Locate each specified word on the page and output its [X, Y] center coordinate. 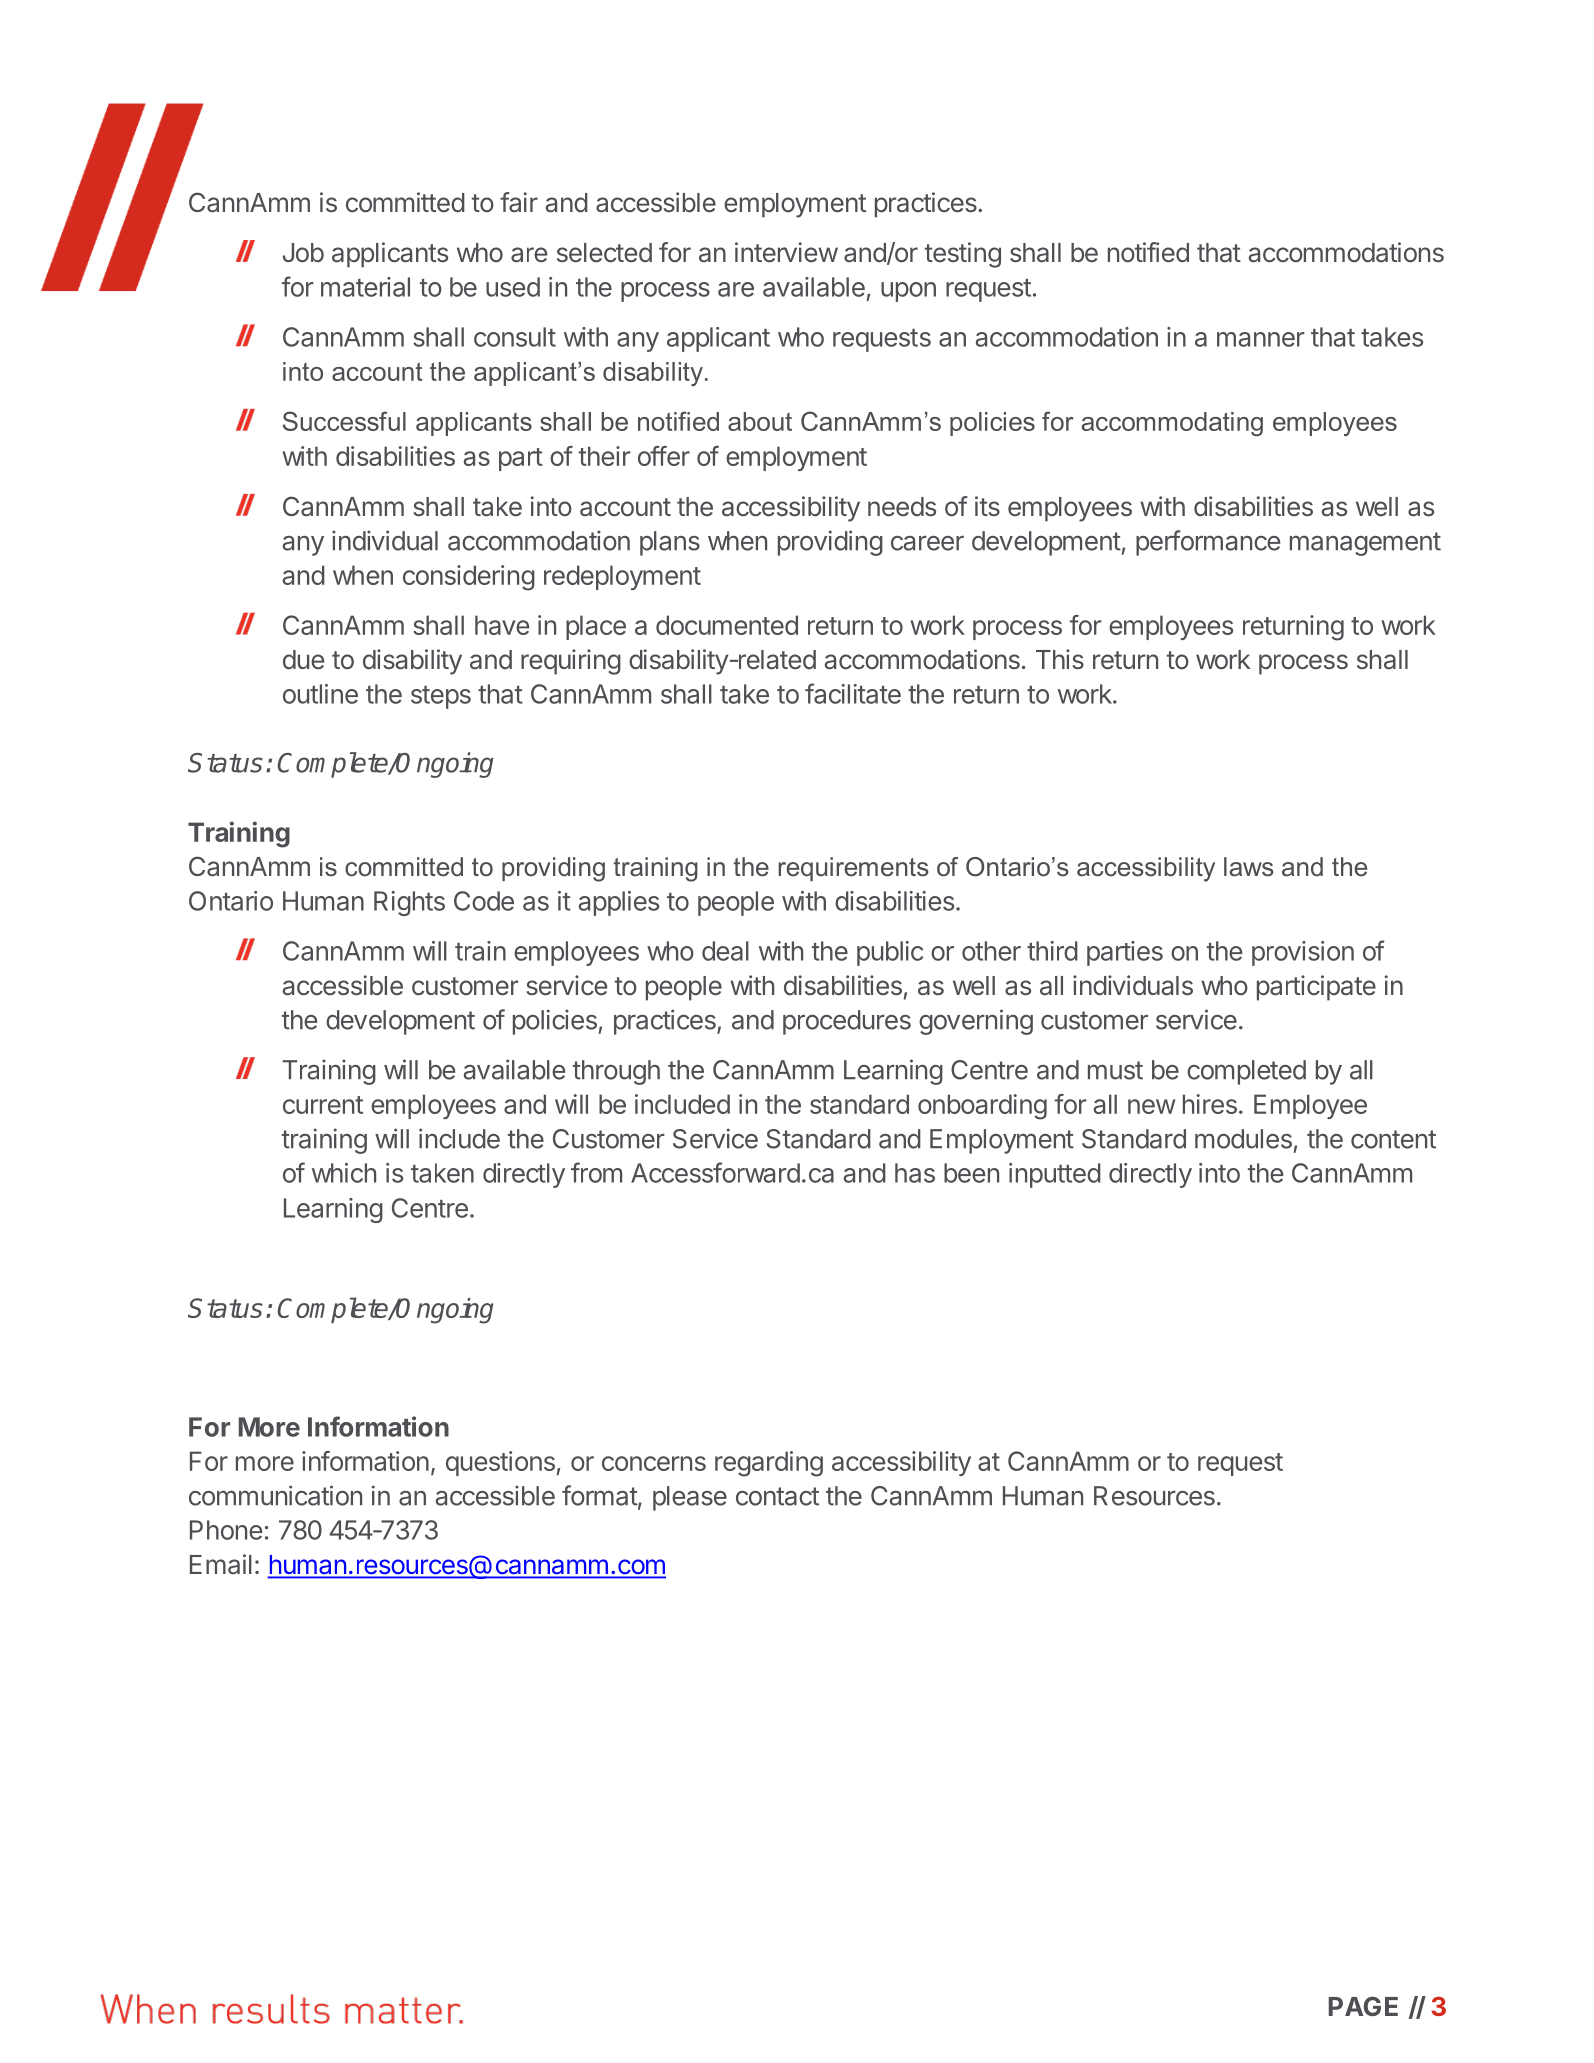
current [323, 1105]
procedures [847, 1022]
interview [786, 252]
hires [1210, 1104]
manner [1261, 339]
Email [221, 1564]
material [365, 287]
